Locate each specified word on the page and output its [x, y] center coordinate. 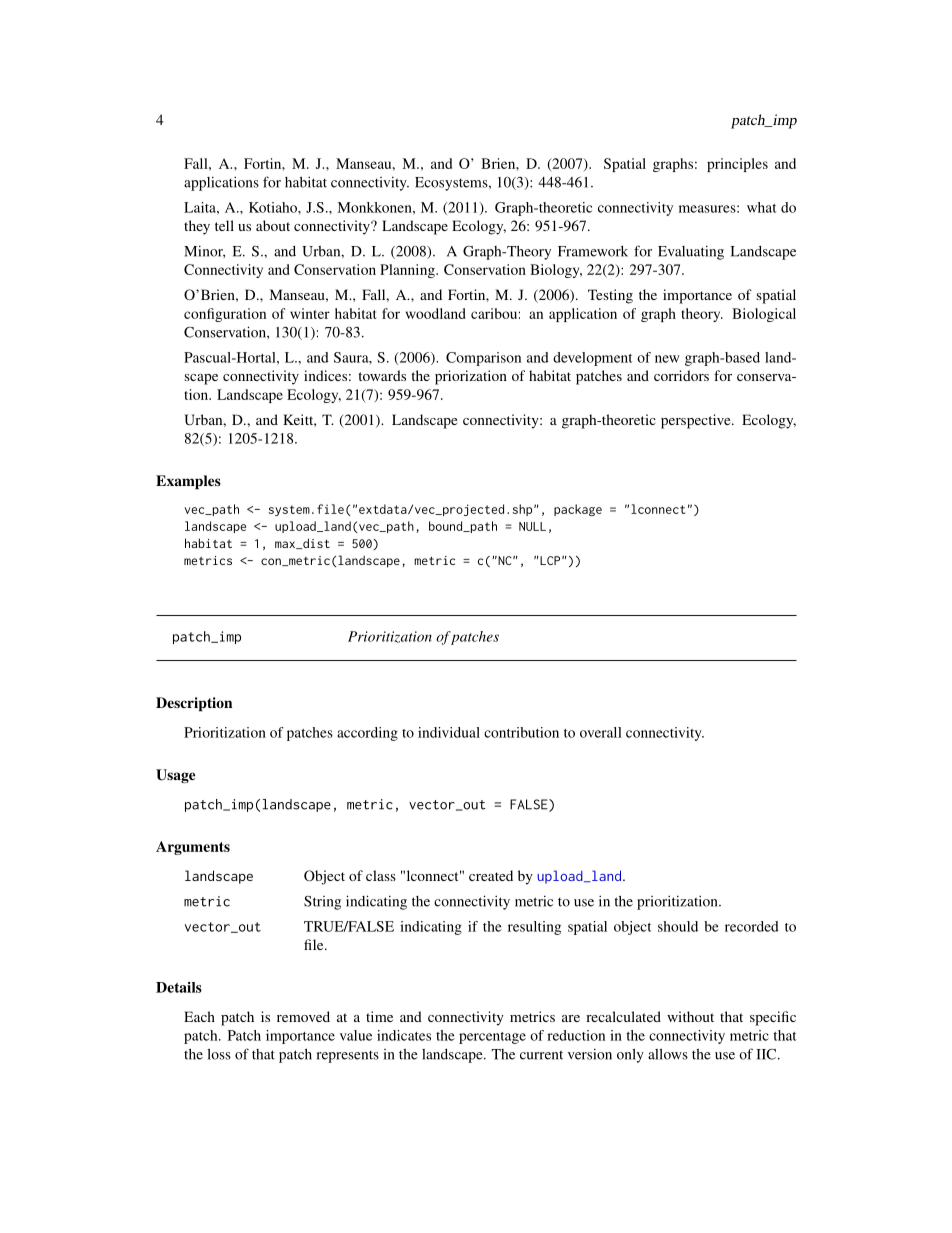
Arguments [193, 848]
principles [737, 165]
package [578, 510]
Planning [408, 271]
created [491, 875]
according [367, 734]
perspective [697, 421]
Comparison [483, 359]
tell [224, 225]
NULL [532, 526]
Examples [188, 482]
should [678, 926]
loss [219, 1054]
